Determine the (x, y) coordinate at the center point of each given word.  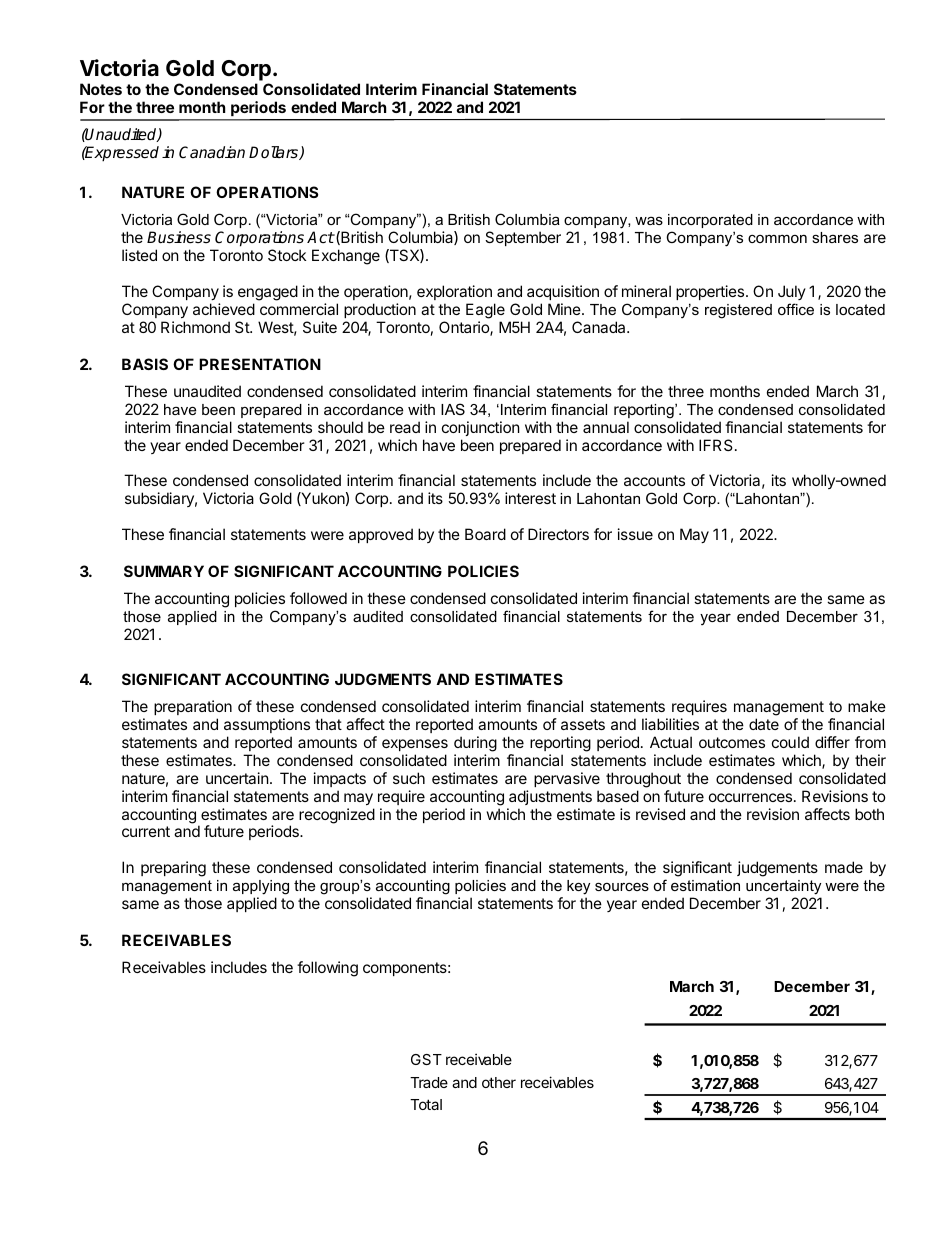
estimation (705, 885)
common (777, 239)
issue (635, 534)
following (327, 969)
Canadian (212, 152)
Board (485, 534)
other (499, 1082)
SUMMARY (164, 571)
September (523, 238)
